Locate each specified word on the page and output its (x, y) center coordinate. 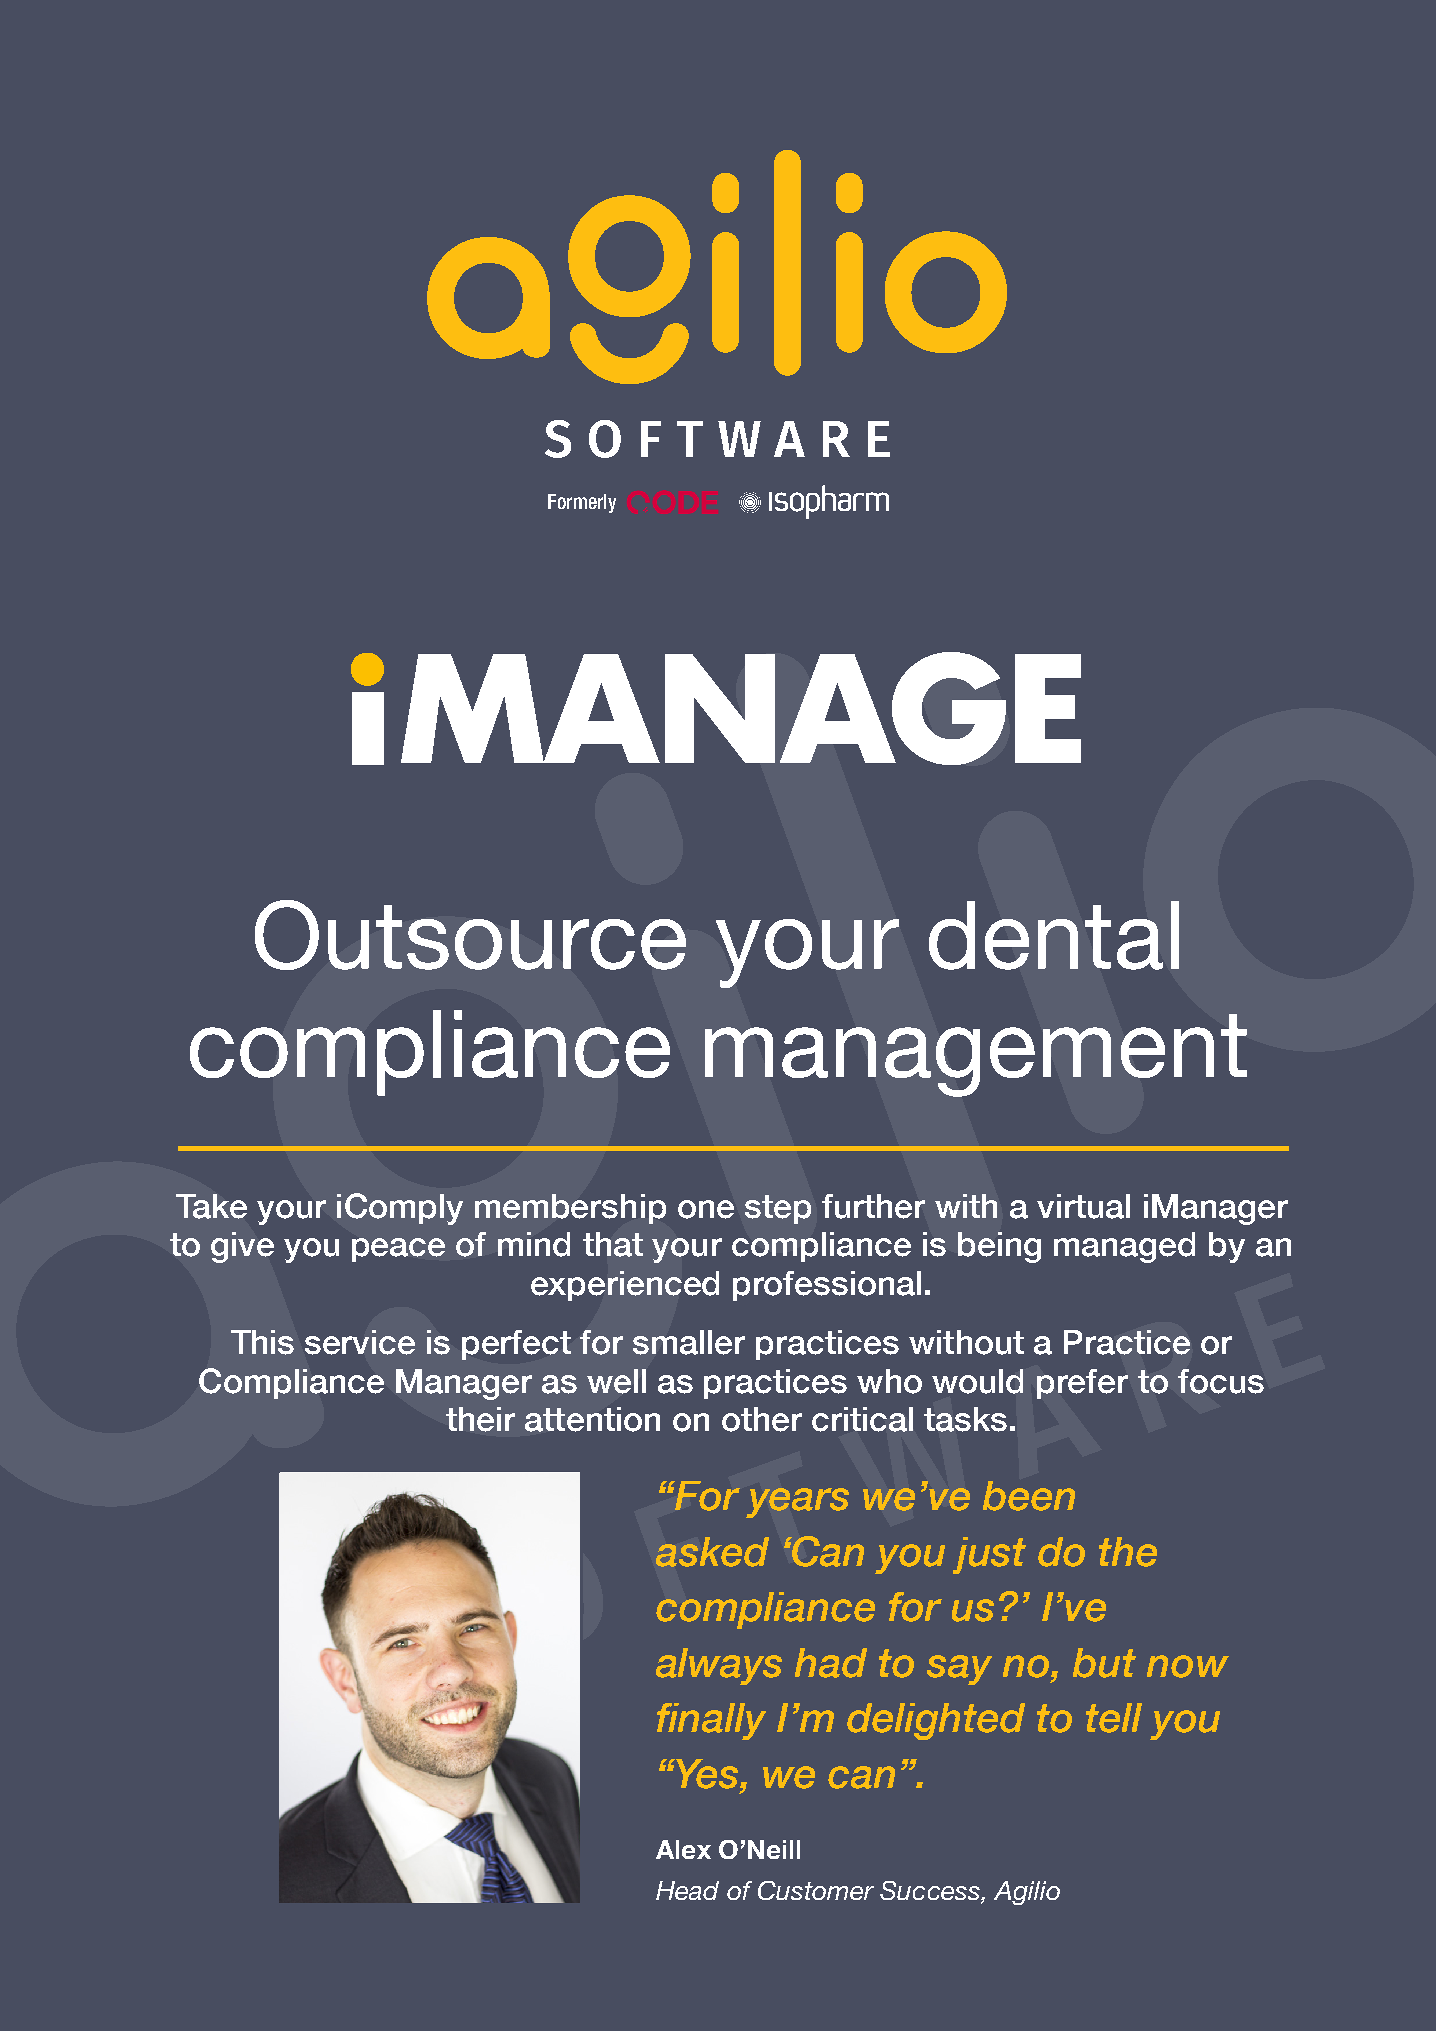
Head (687, 1890)
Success (931, 1890)
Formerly (582, 503)
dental (1054, 935)
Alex (683, 1849)
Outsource (470, 935)
